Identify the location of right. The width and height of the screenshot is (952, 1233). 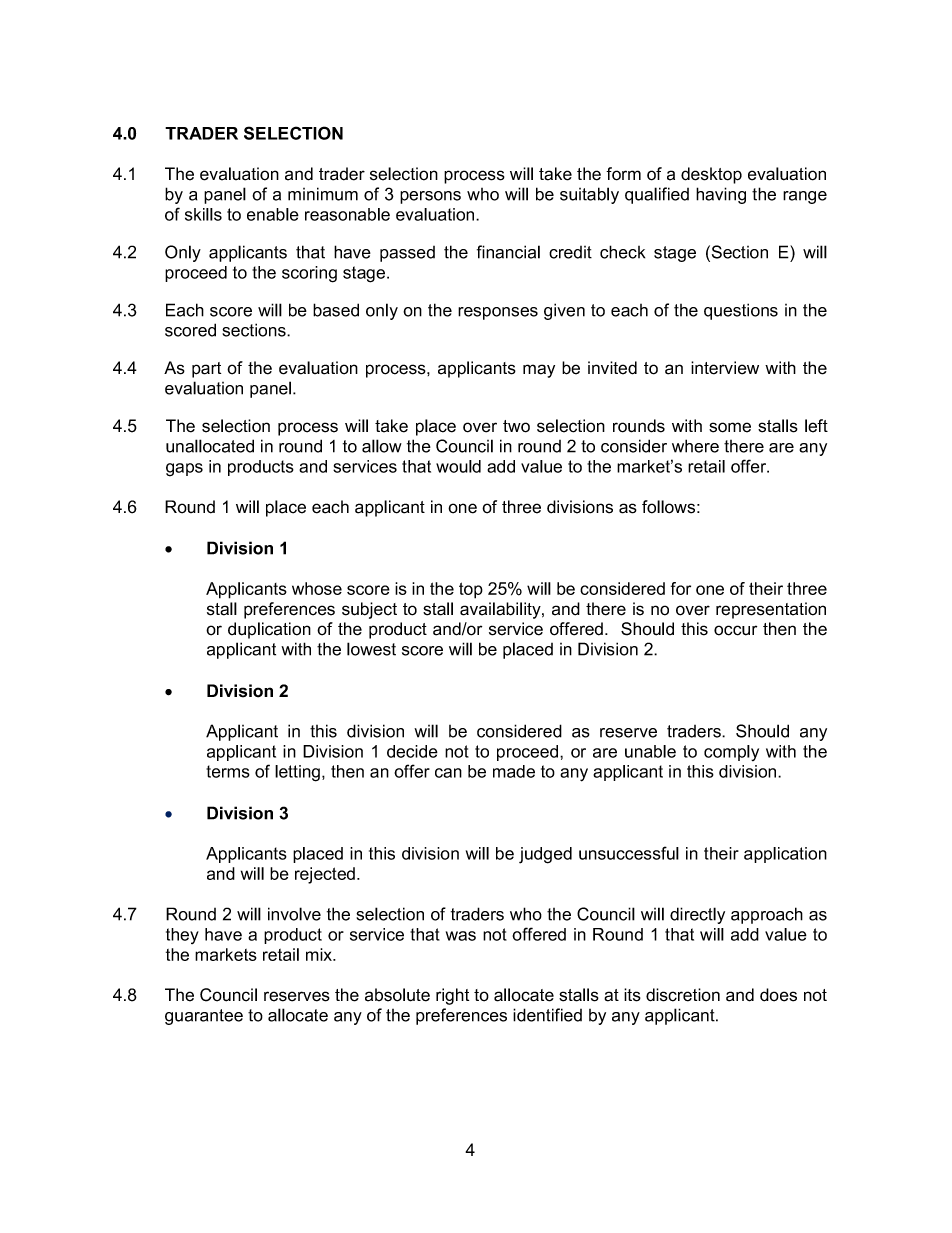
(452, 996).
